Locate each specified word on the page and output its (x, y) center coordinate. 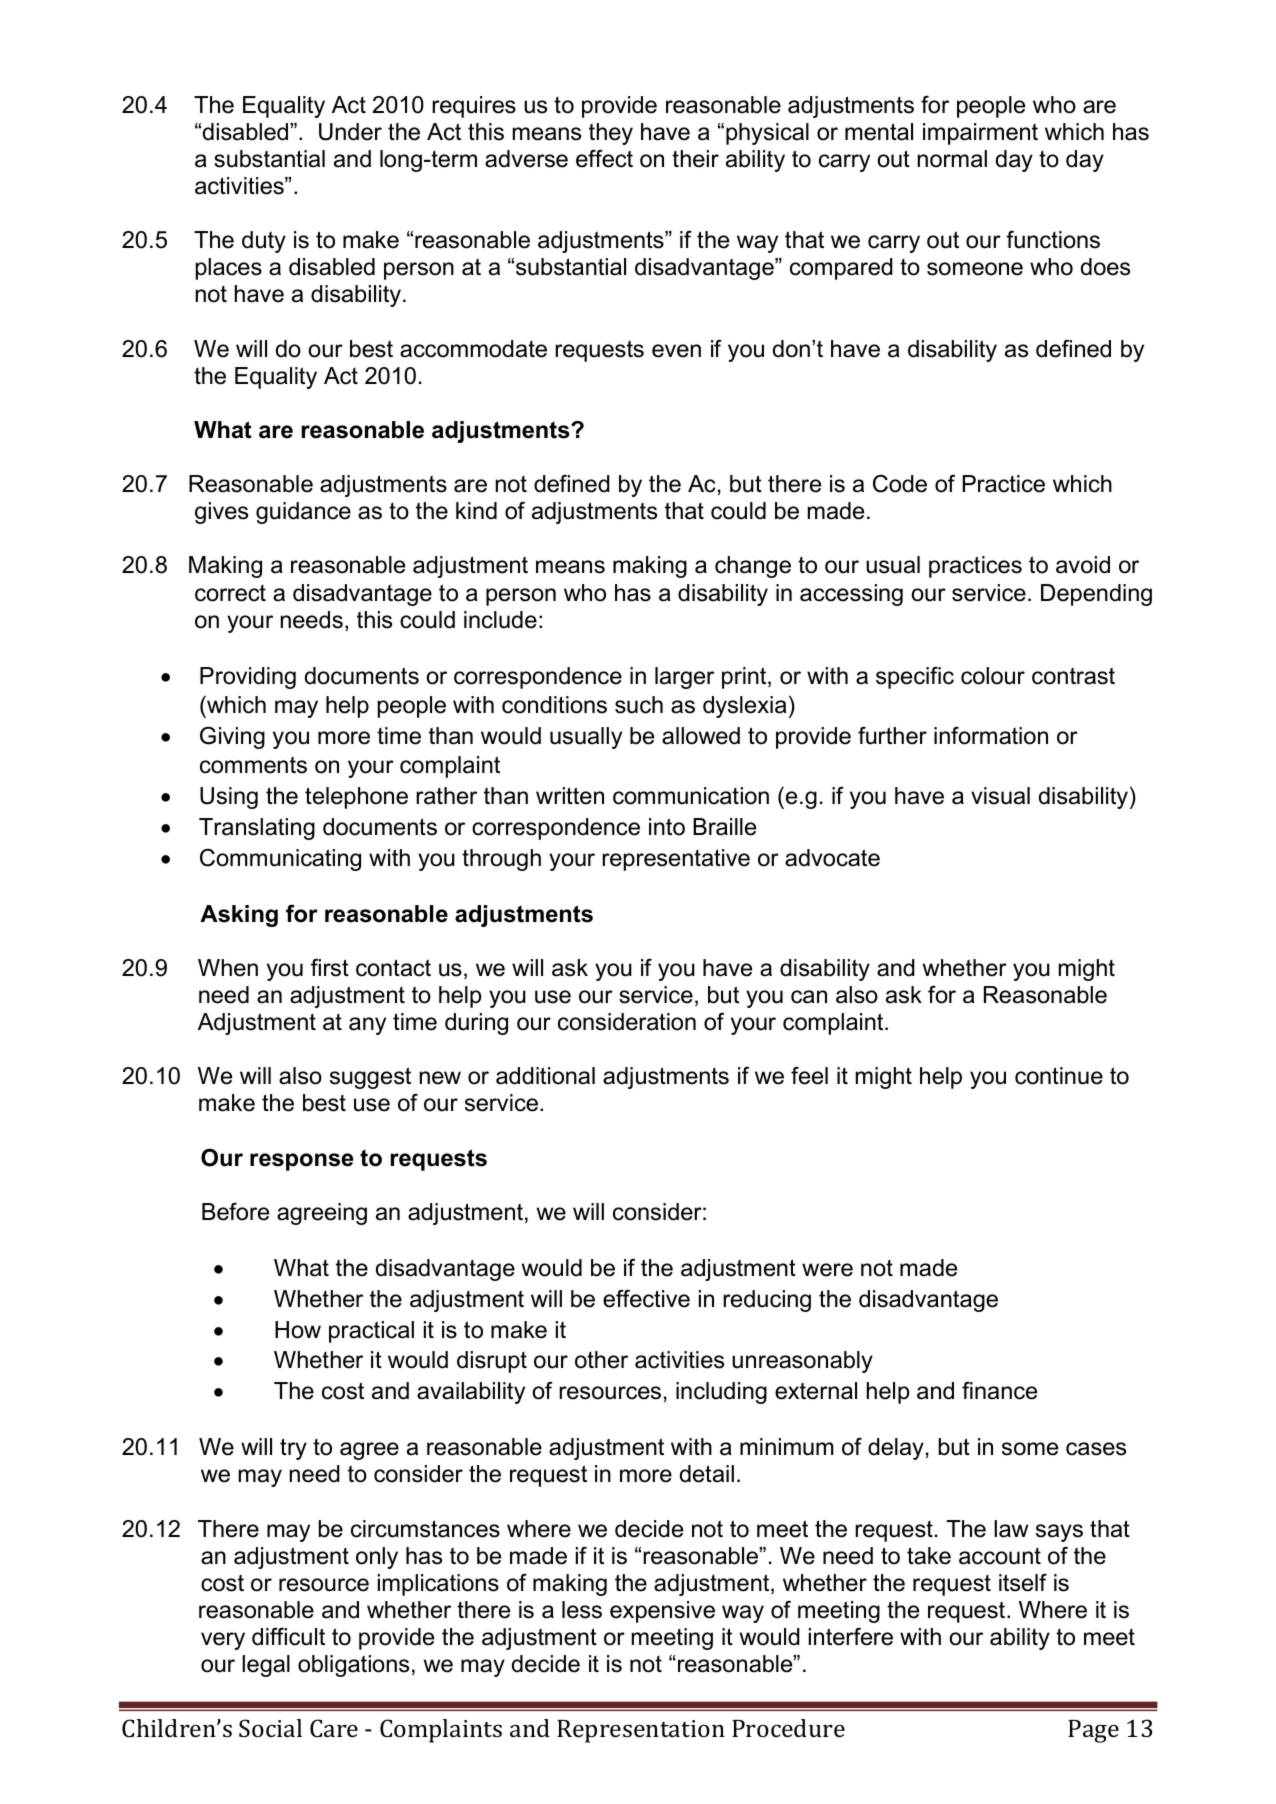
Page (1093, 1731)
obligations (353, 1666)
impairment (980, 134)
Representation (641, 1731)
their (695, 159)
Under (350, 132)
